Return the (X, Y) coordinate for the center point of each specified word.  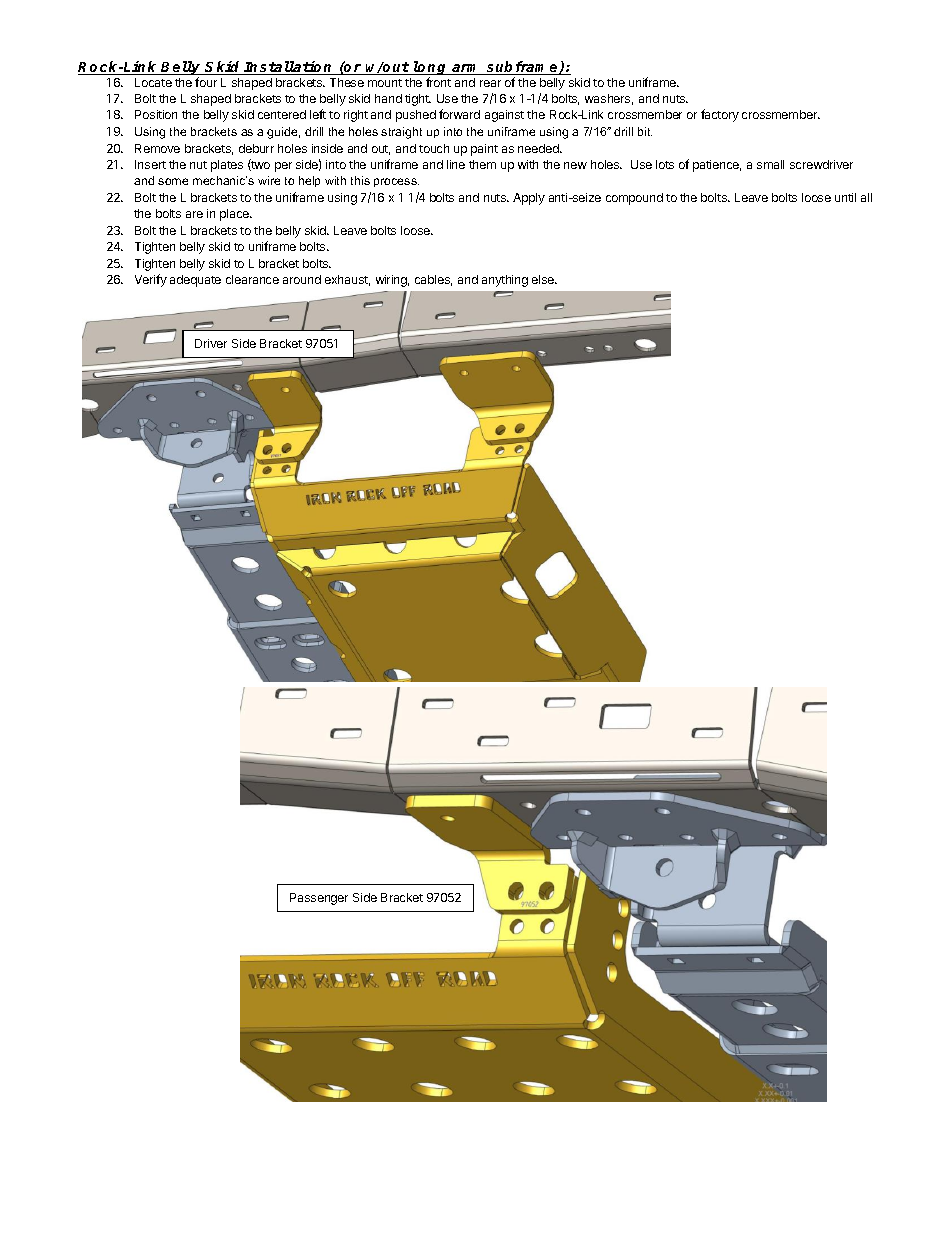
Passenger (319, 899)
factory (720, 115)
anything (505, 281)
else (544, 279)
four (206, 82)
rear (490, 83)
